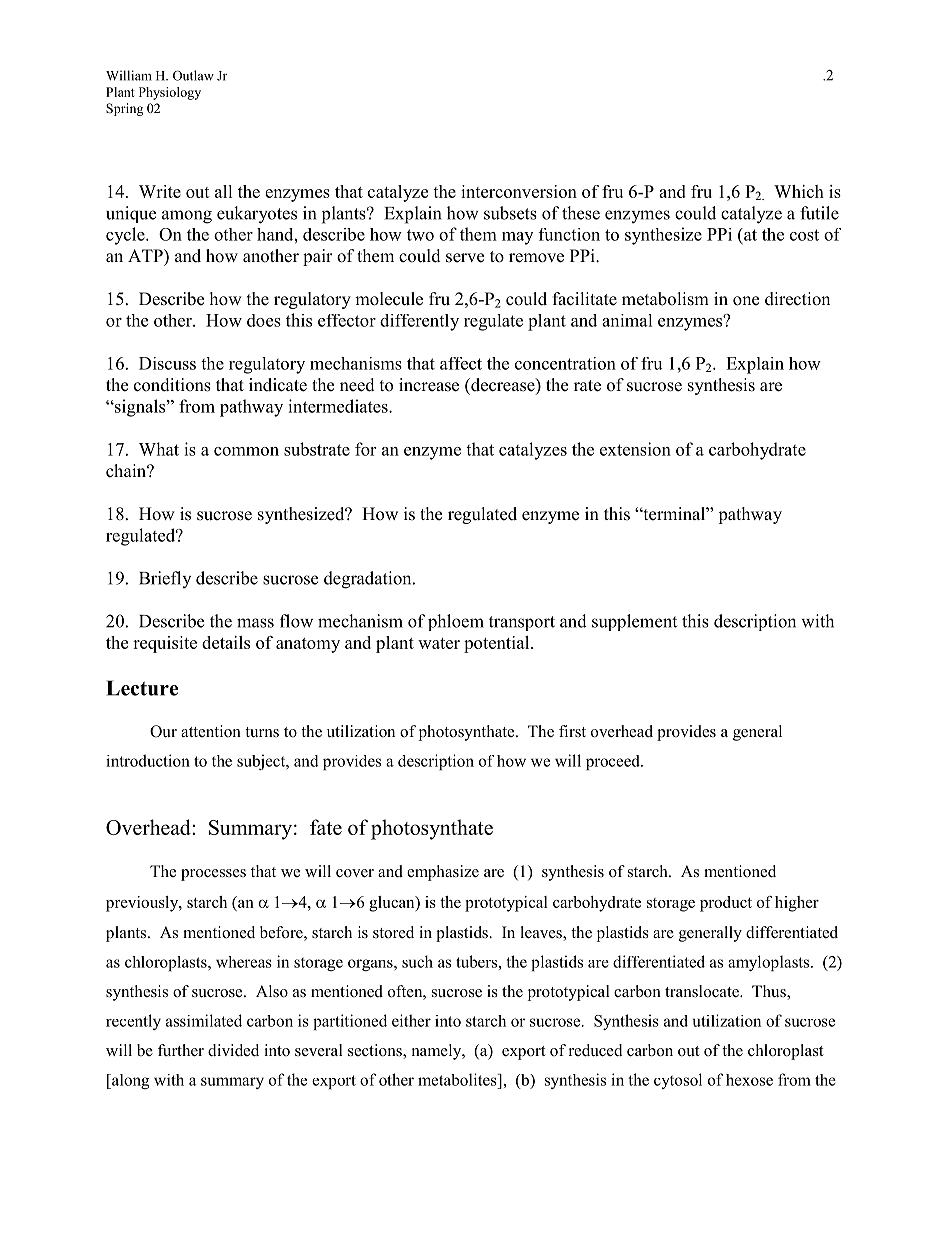 Image resolution: width=952 pixels, height=1233 pixels. I want to click on common, so click(246, 451).
